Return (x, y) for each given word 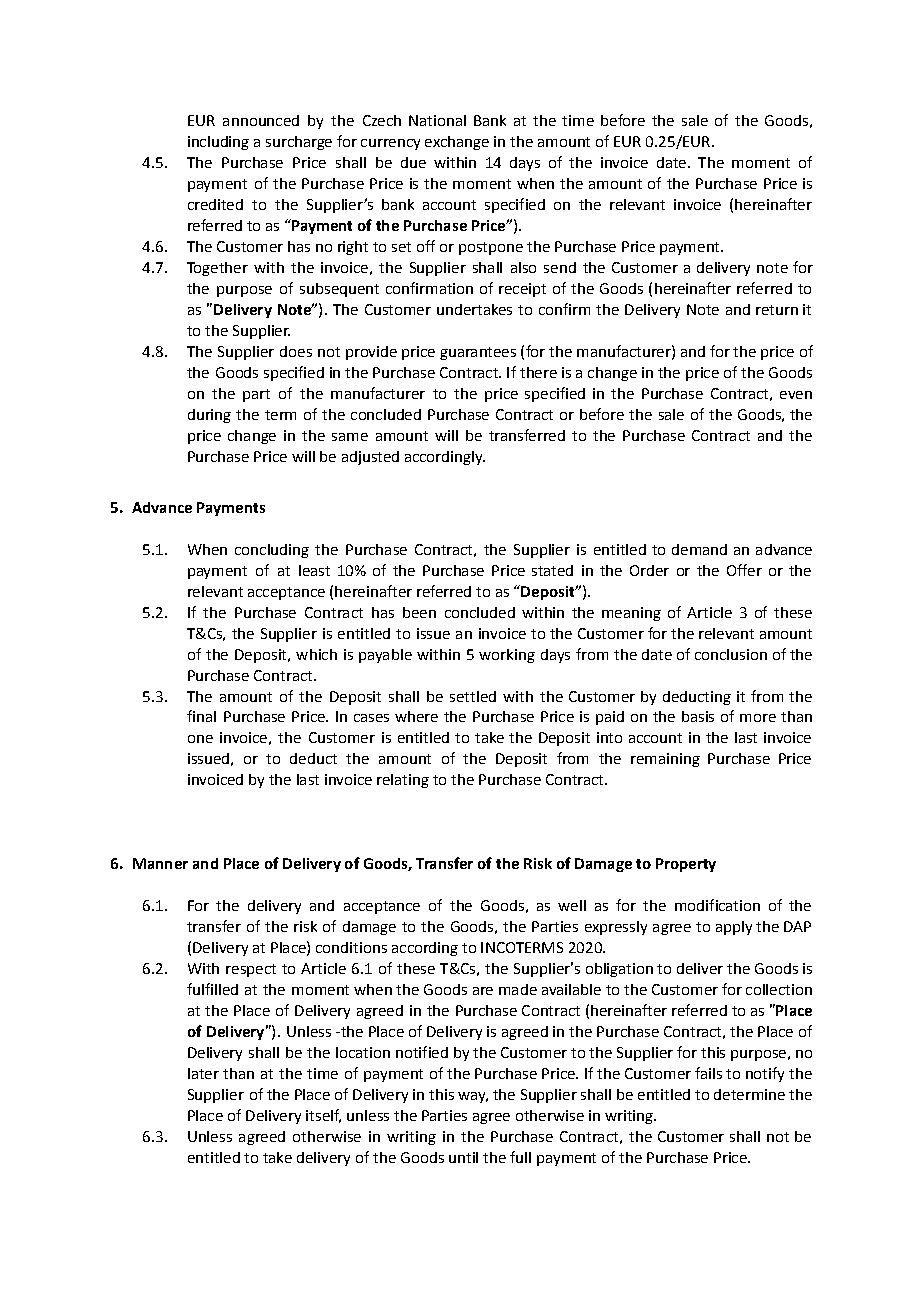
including (218, 143)
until (463, 1157)
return (777, 310)
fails (708, 1073)
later (203, 1073)
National (437, 120)
